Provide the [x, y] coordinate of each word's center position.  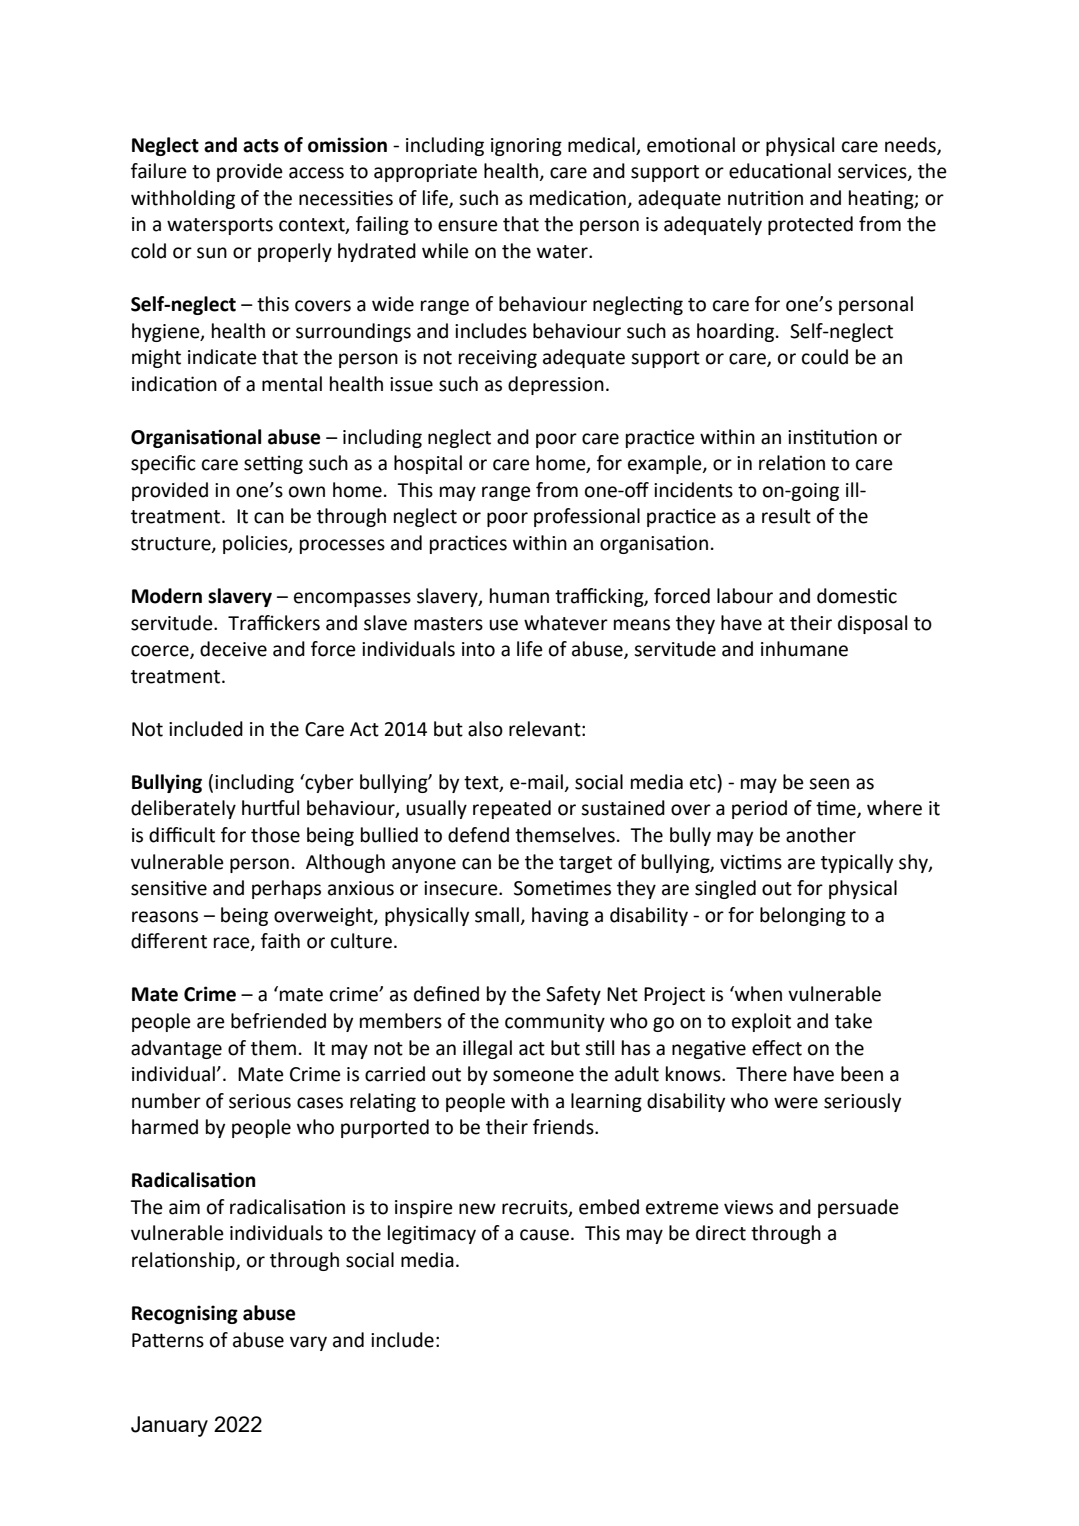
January [169, 1426]
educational [780, 171]
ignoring [526, 147]
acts [261, 146]
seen [829, 784]
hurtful [270, 808]
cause [544, 1235]
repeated [512, 809]
